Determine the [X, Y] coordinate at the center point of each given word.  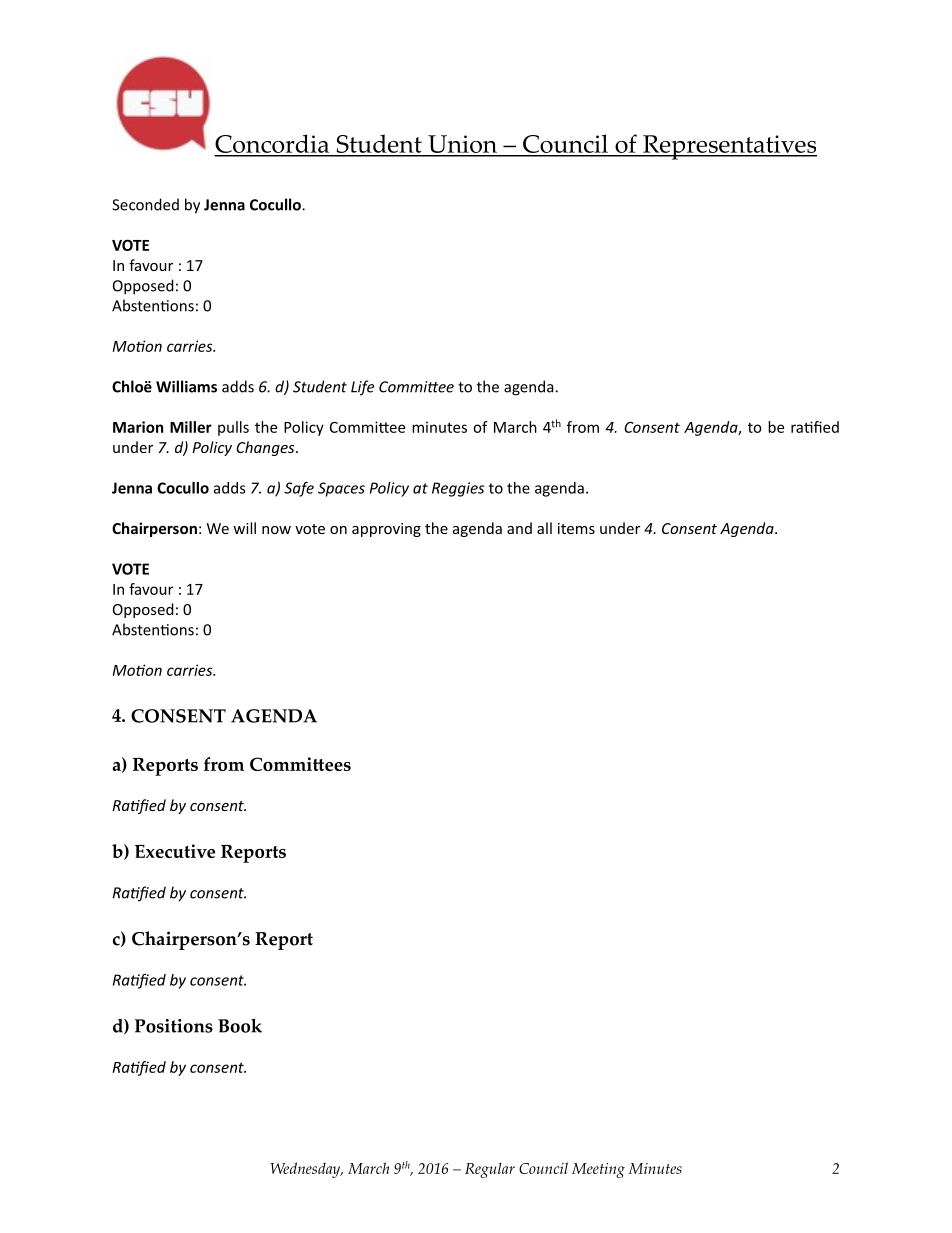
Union [462, 145]
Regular [490, 1170]
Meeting [598, 1170]
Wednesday [306, 1170]
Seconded [145, 204]
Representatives [729, 147]
